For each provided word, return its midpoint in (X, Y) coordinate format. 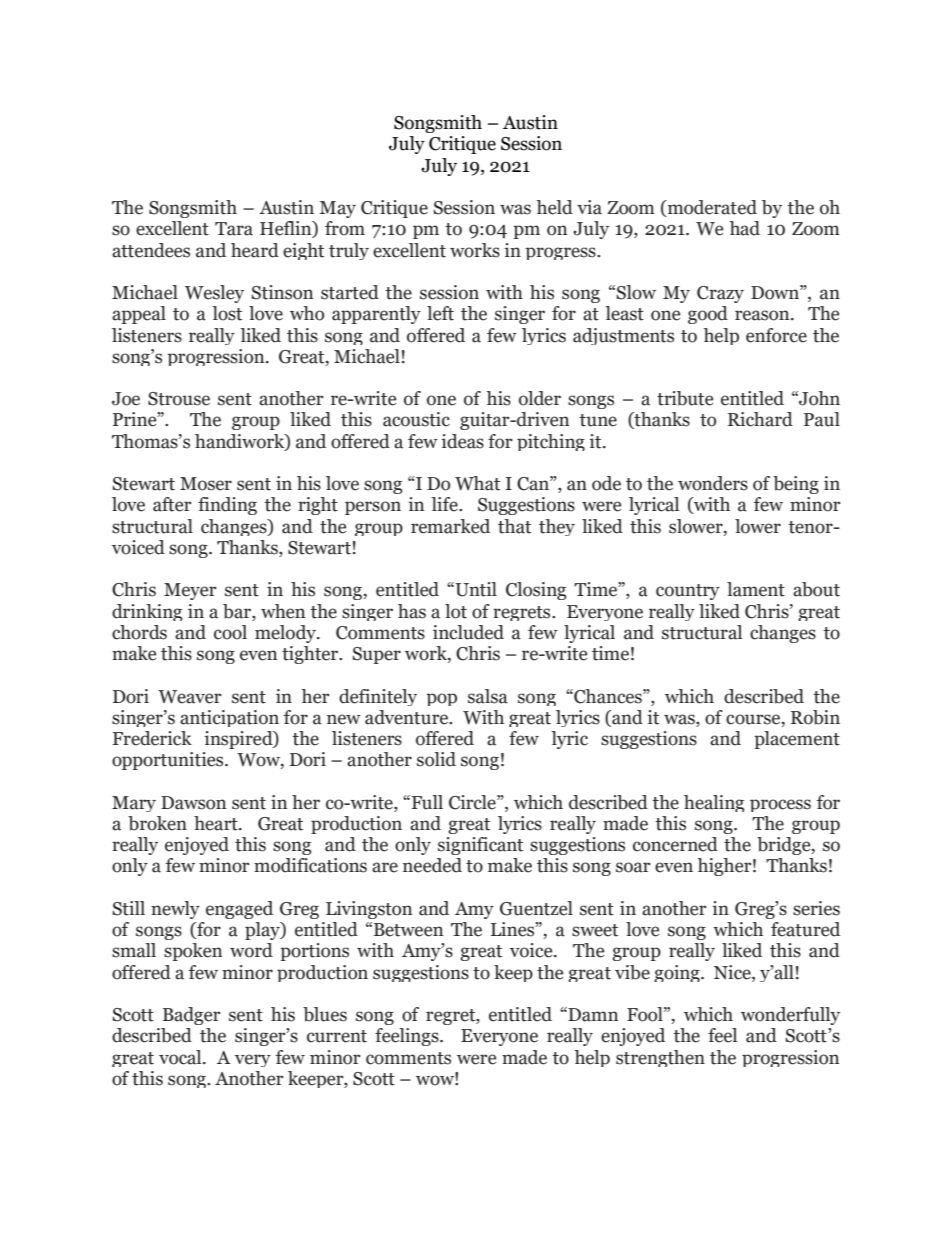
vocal (181, 1057)
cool (230, 632)
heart (217, 823)
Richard (760, 419)
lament (756, 589)
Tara (234, 229)
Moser (206, 484)
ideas (463, 441)
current (337, 1036)
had (744, 228)
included (468, 632)
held (554, 207)
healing (714, 803)
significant (480, 846)
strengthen (660, 1058)
